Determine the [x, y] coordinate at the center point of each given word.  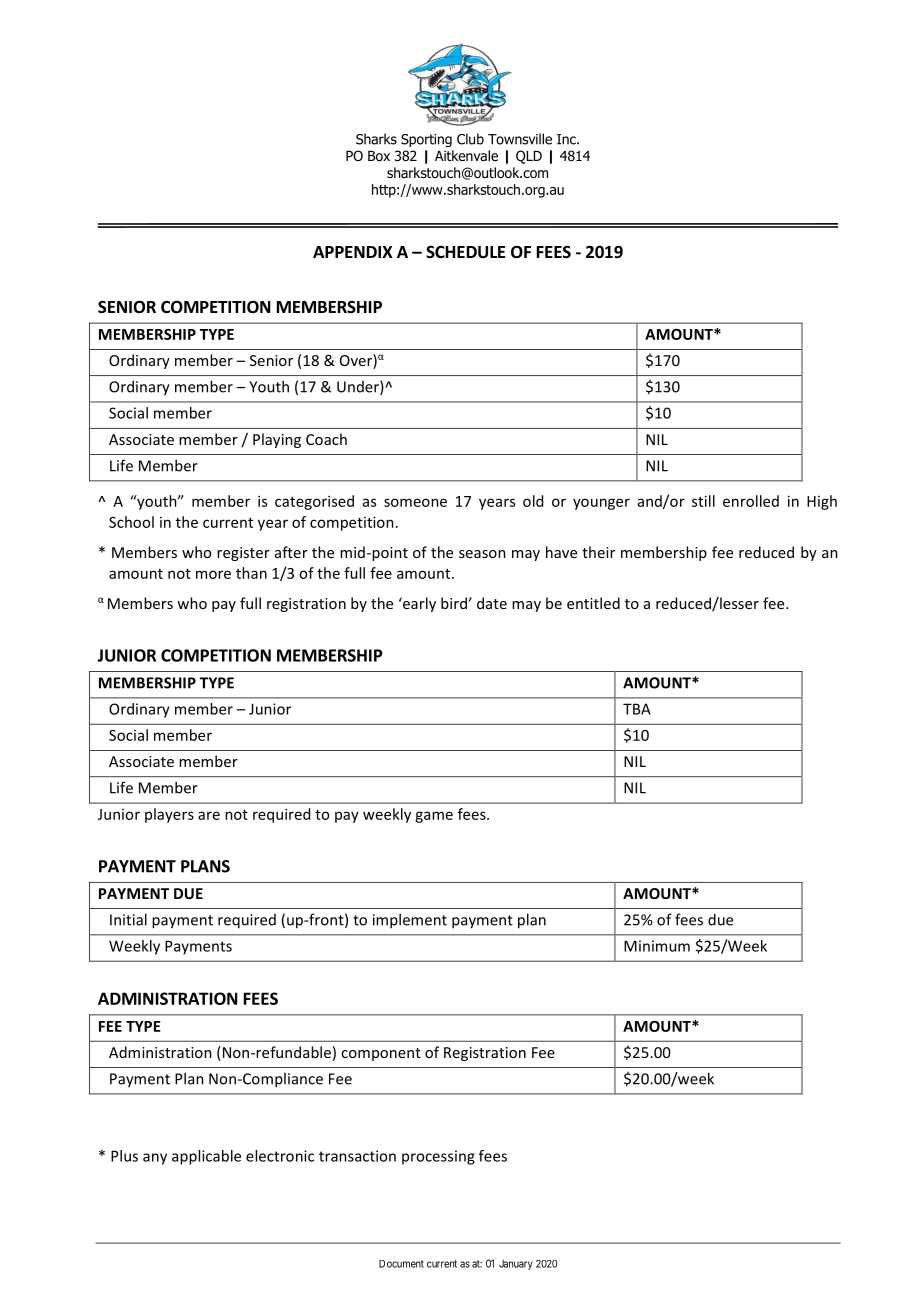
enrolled [751, 501]
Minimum [657, 946]
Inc [567, 139]
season [482, 554]
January [516, 1264]
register [243, 554]
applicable [206, 1157]
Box [379, 156]
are [209, 815]
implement [410, 921]
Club [470, 139]
